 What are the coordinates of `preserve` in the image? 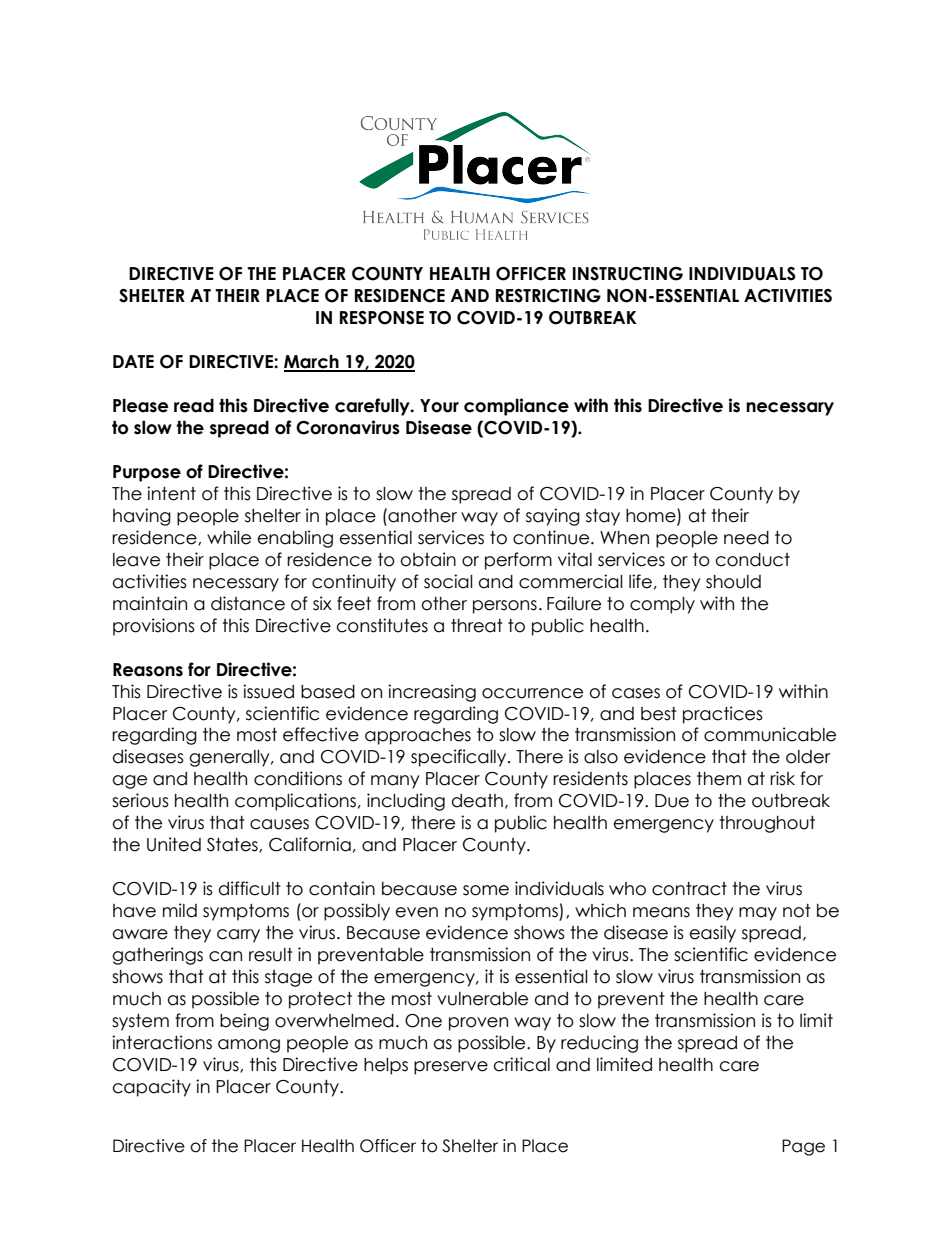 It's located at (451, 1068).
